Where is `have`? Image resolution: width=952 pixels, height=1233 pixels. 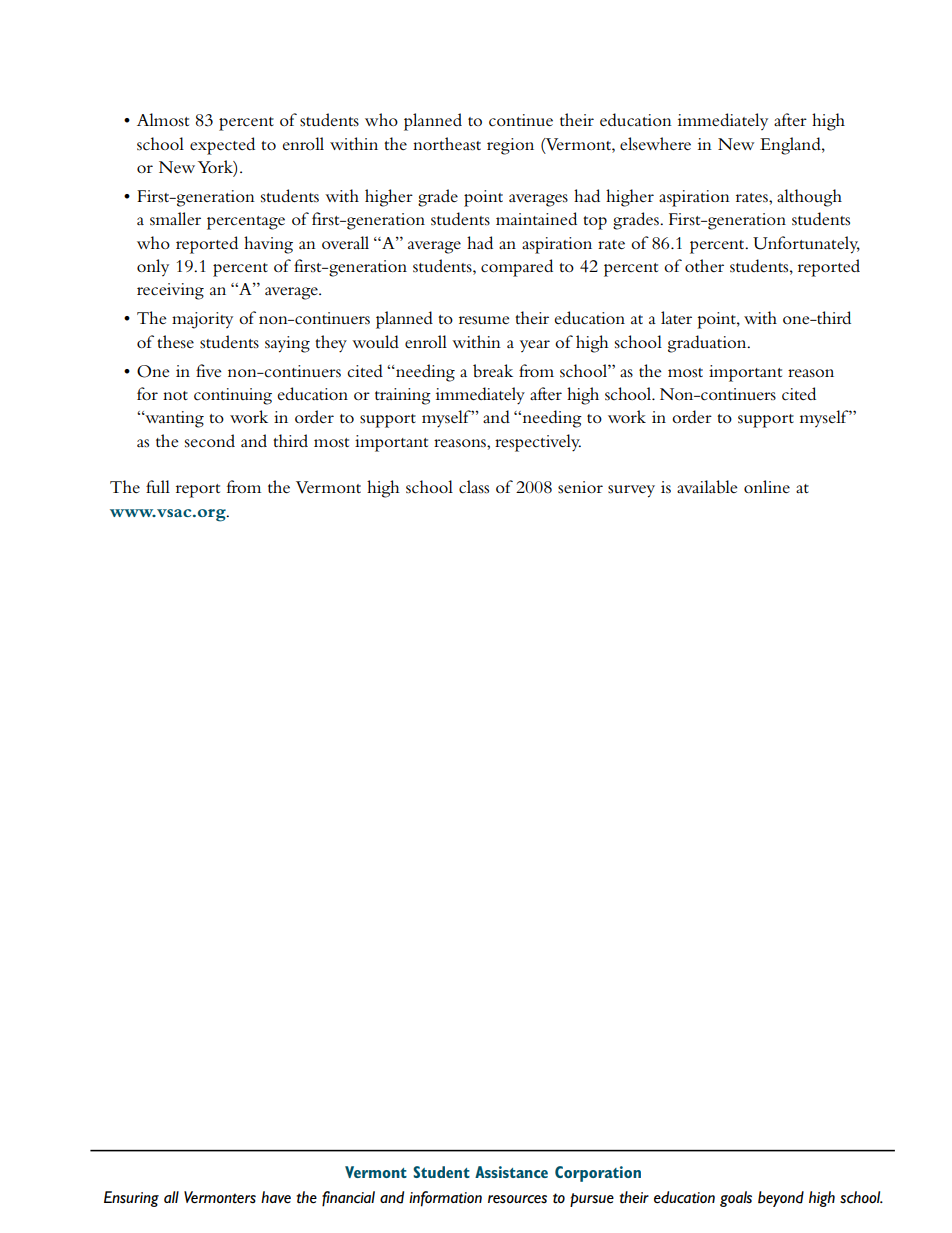
have is located at coordinates (276, 1197).
